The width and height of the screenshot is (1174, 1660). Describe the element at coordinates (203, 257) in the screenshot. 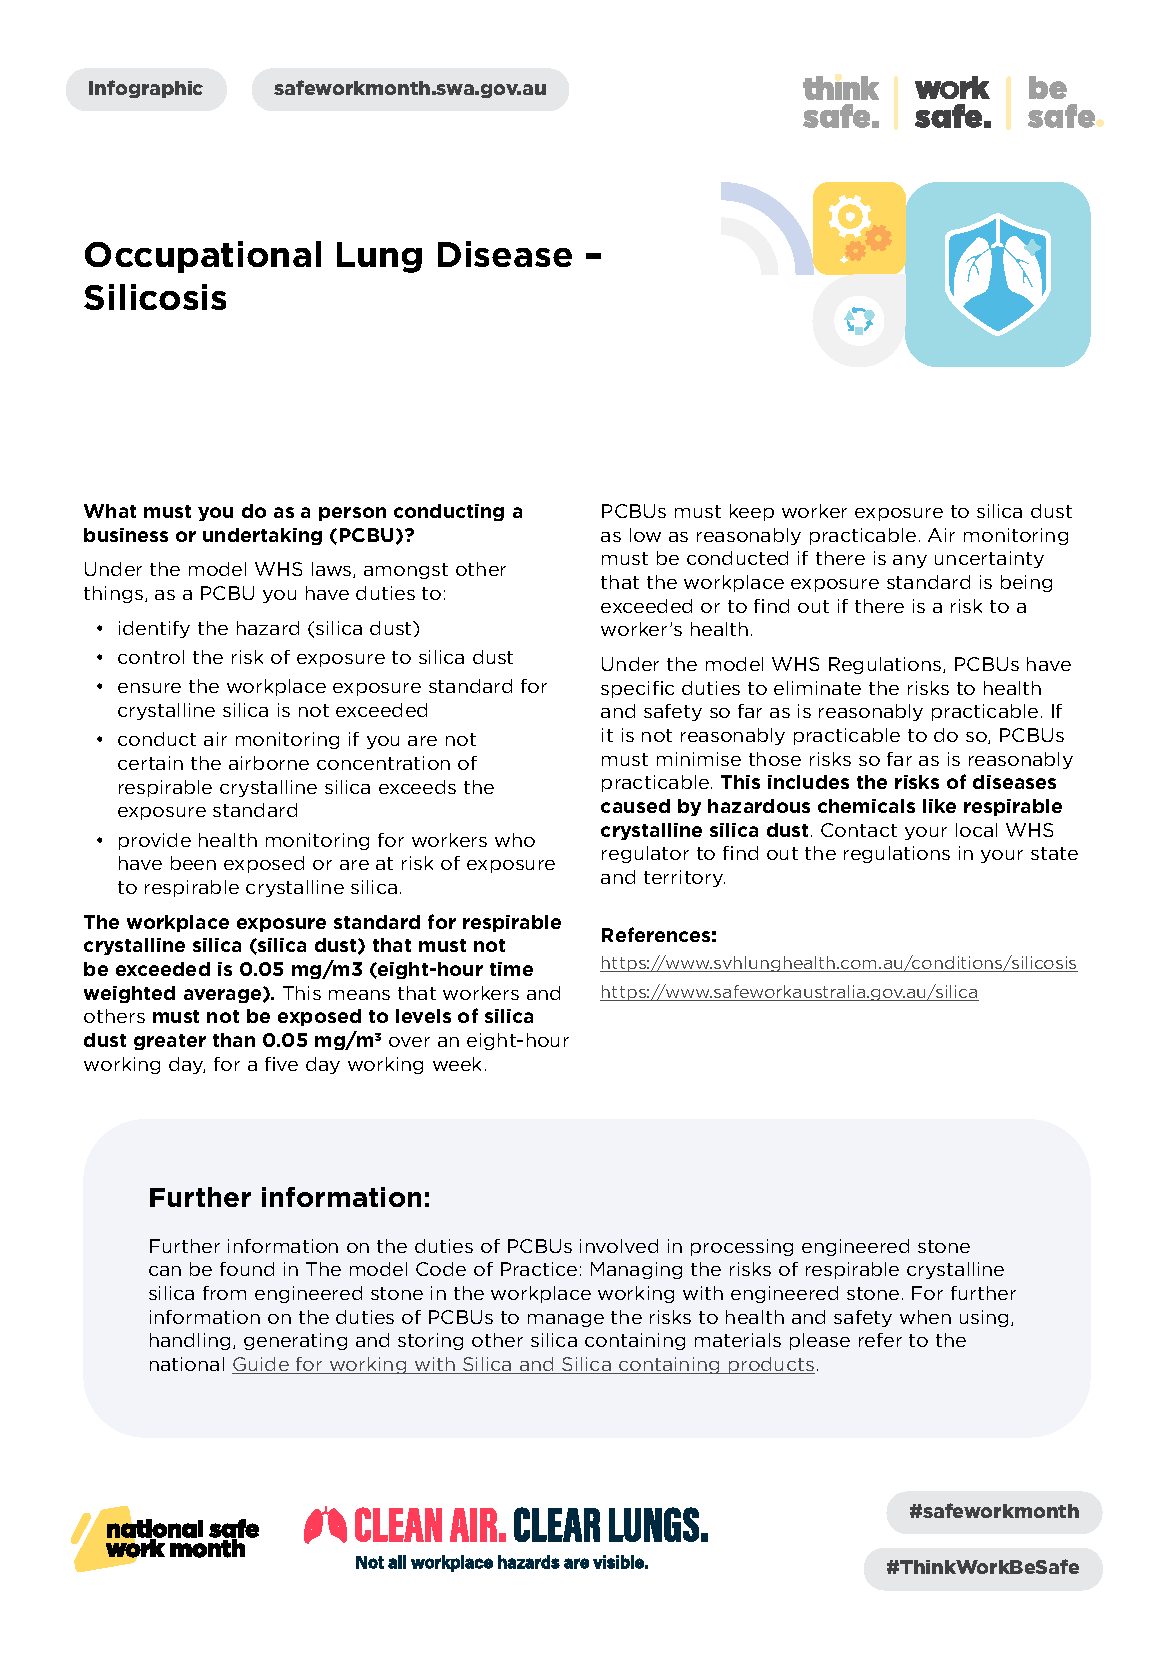

I see `Occupational` at that location.
